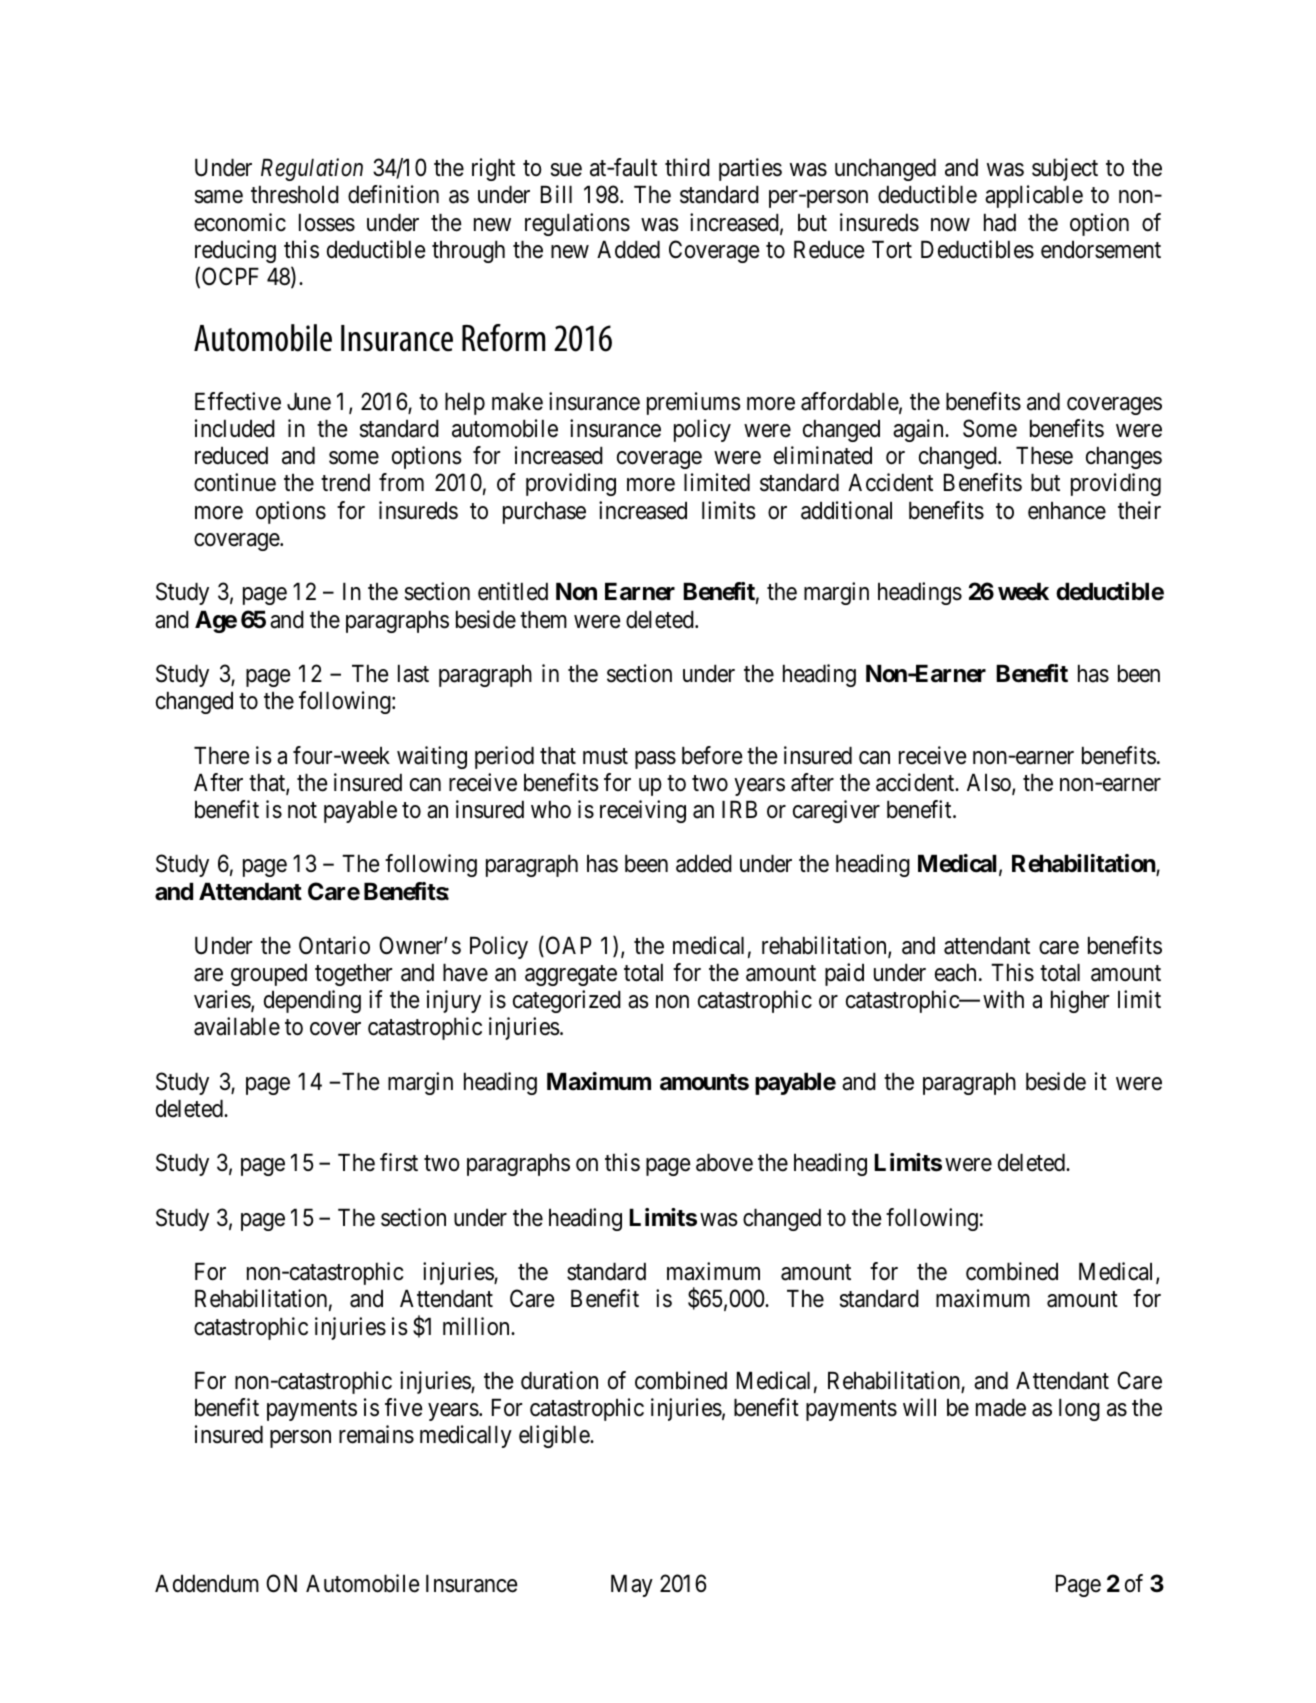  What do you see at coordinates (399, 1162) in the screenshot?
I see `first` at bounding box center [399, 1162].
